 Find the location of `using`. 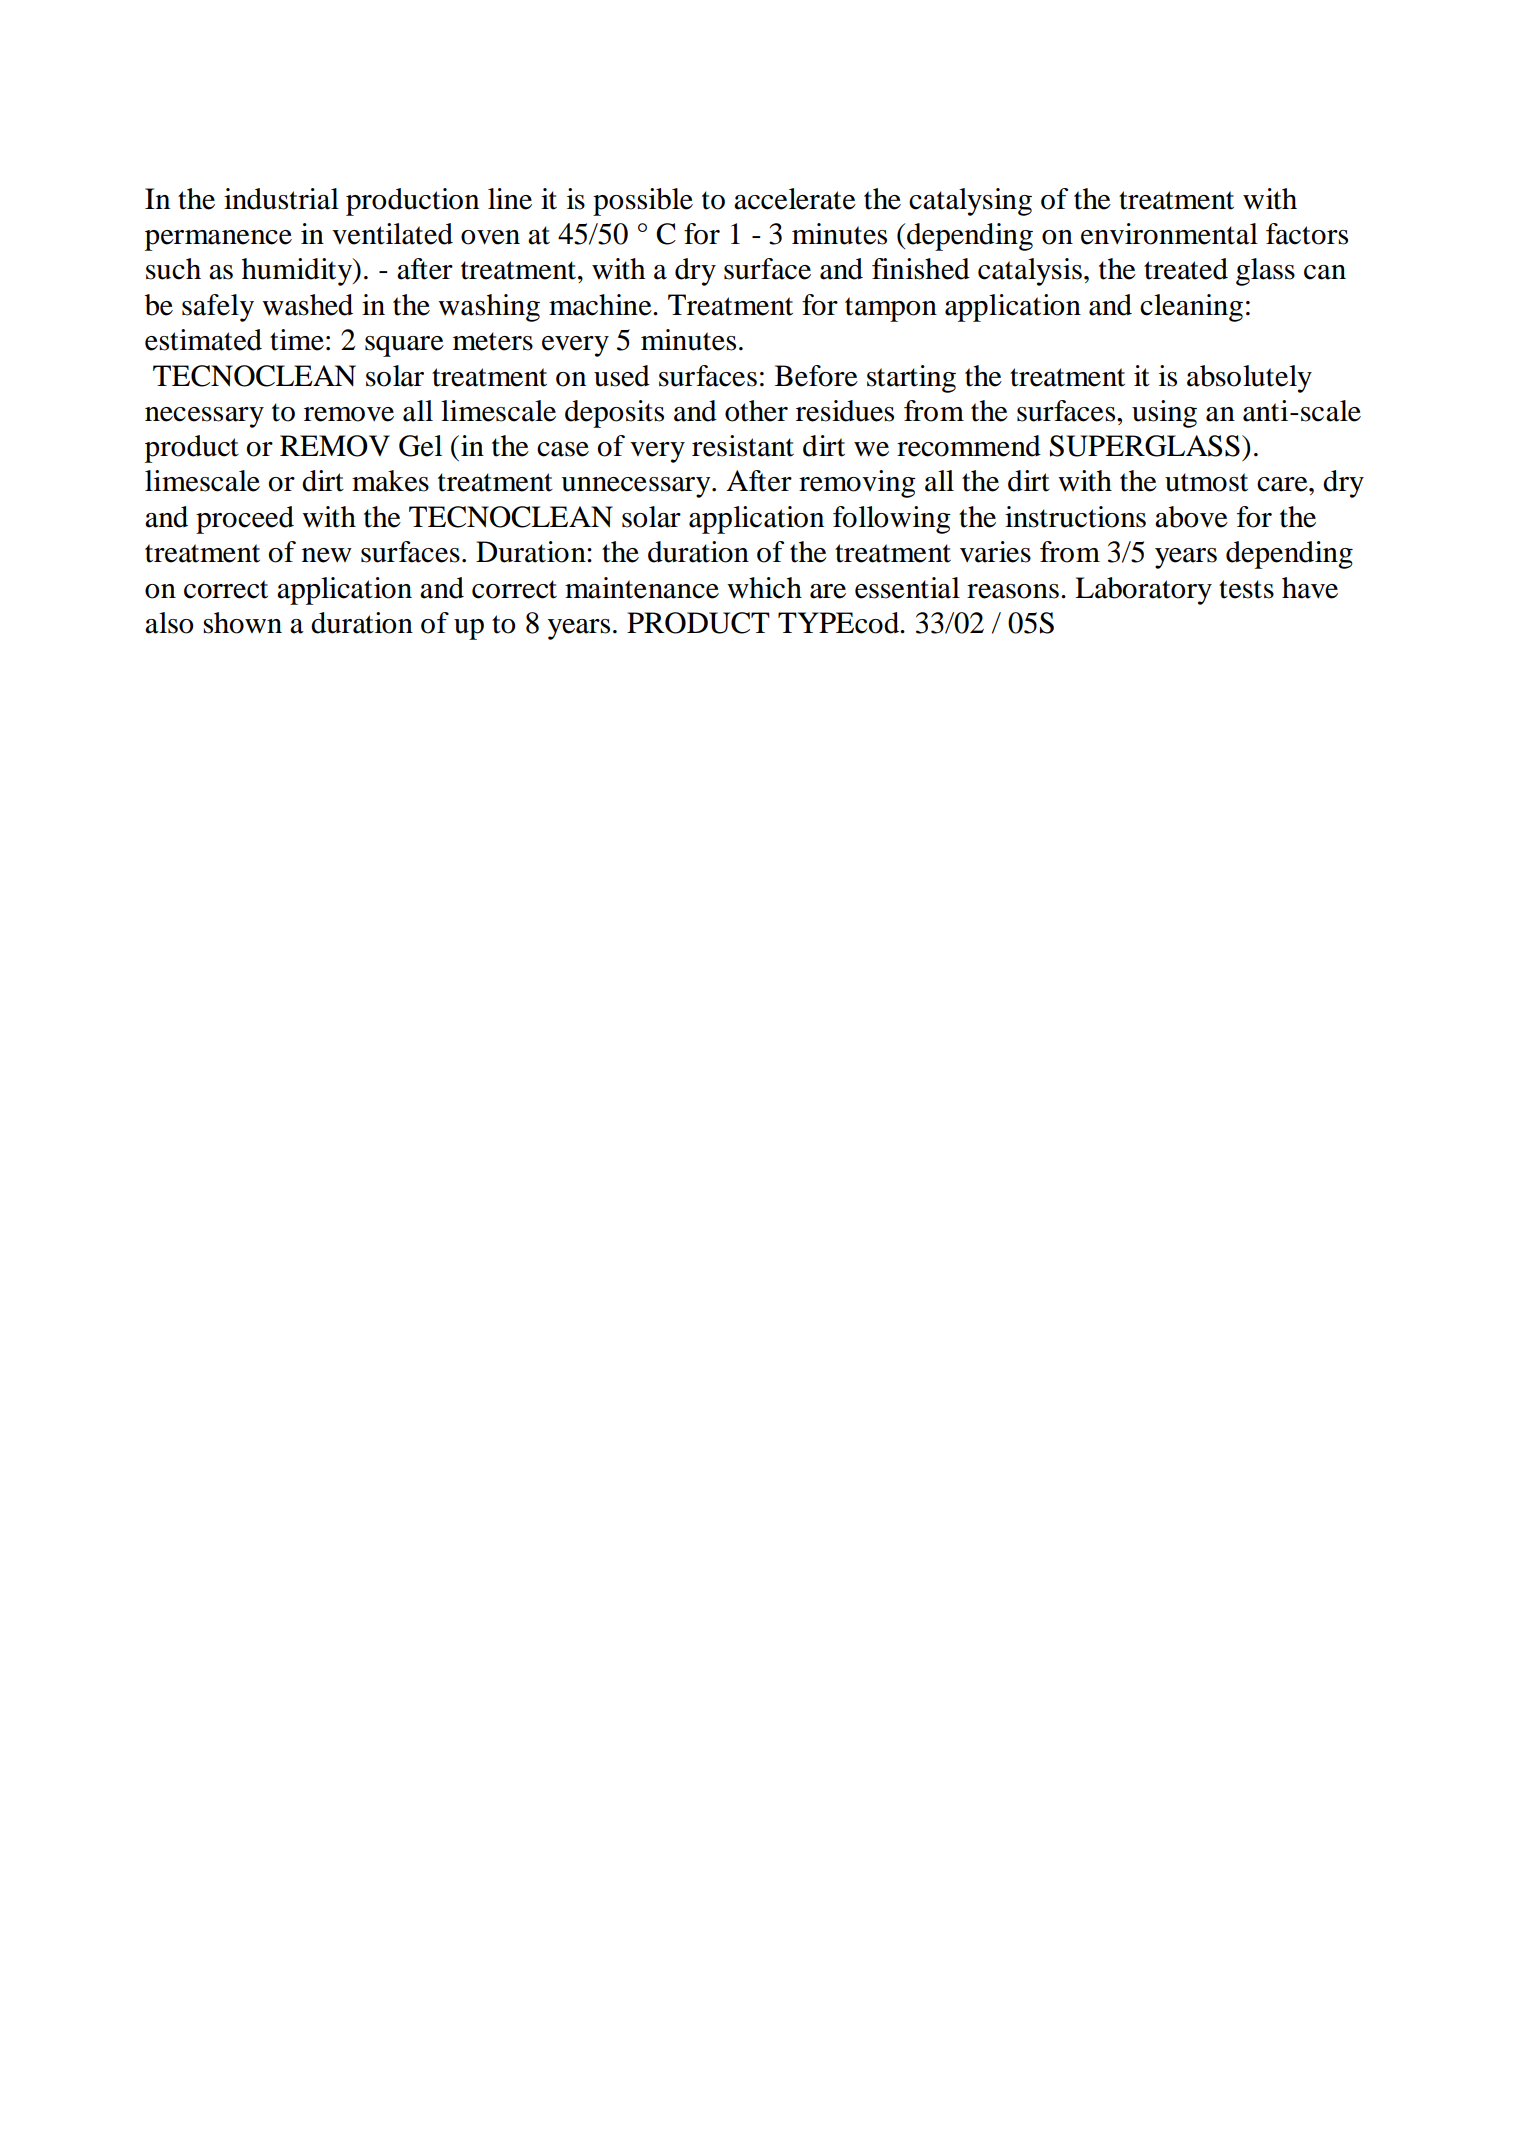

using is located at coordinates (1164, 414).
